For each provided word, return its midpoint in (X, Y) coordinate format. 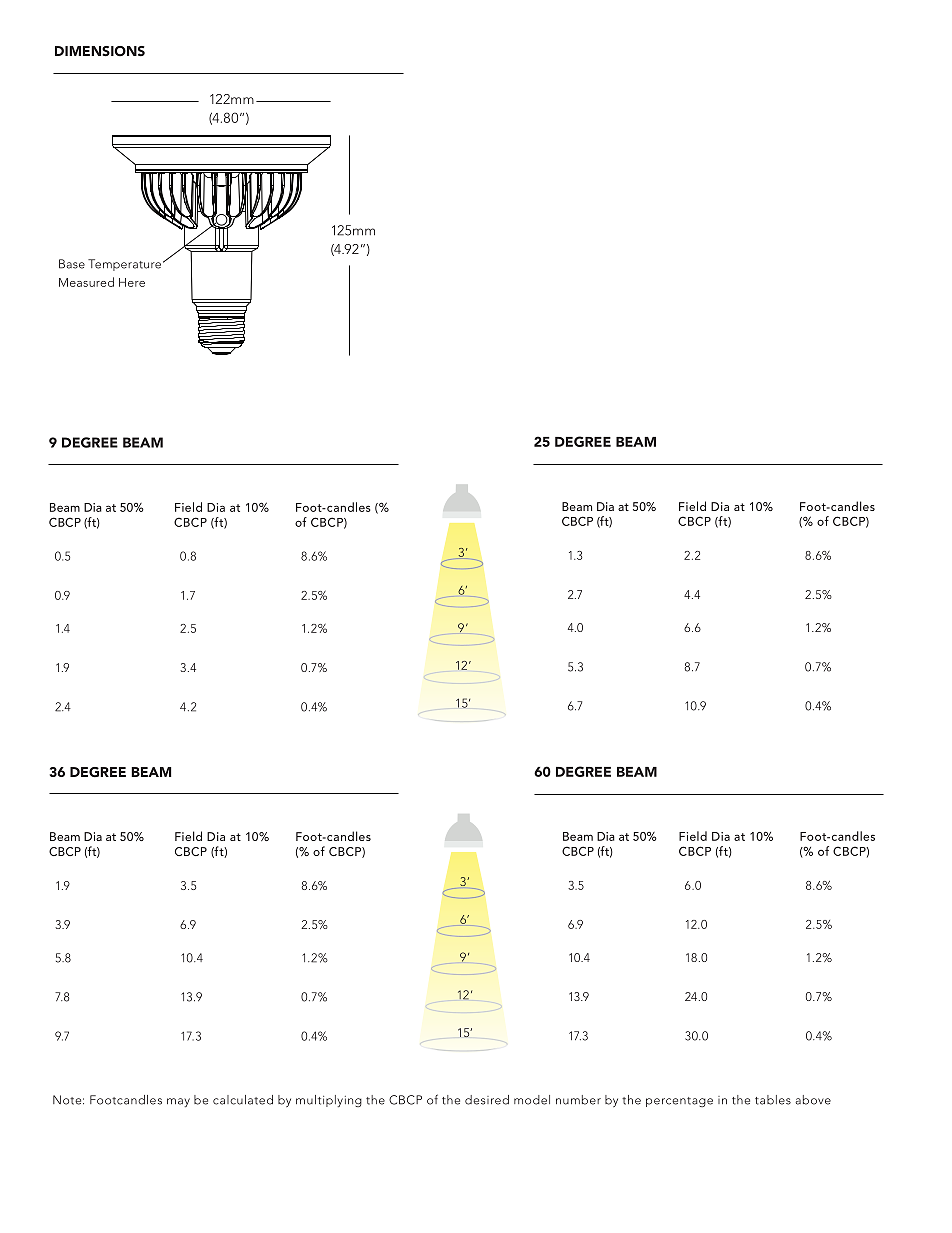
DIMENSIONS (100, 51)
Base (72, 264)
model (532, 1100)
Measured (86, 282)
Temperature (124, 265)
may (178, 1102)
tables (773, 1100)
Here (132, 282)
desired (487, 1100)
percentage (679, 1102)
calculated (243, 1100)
